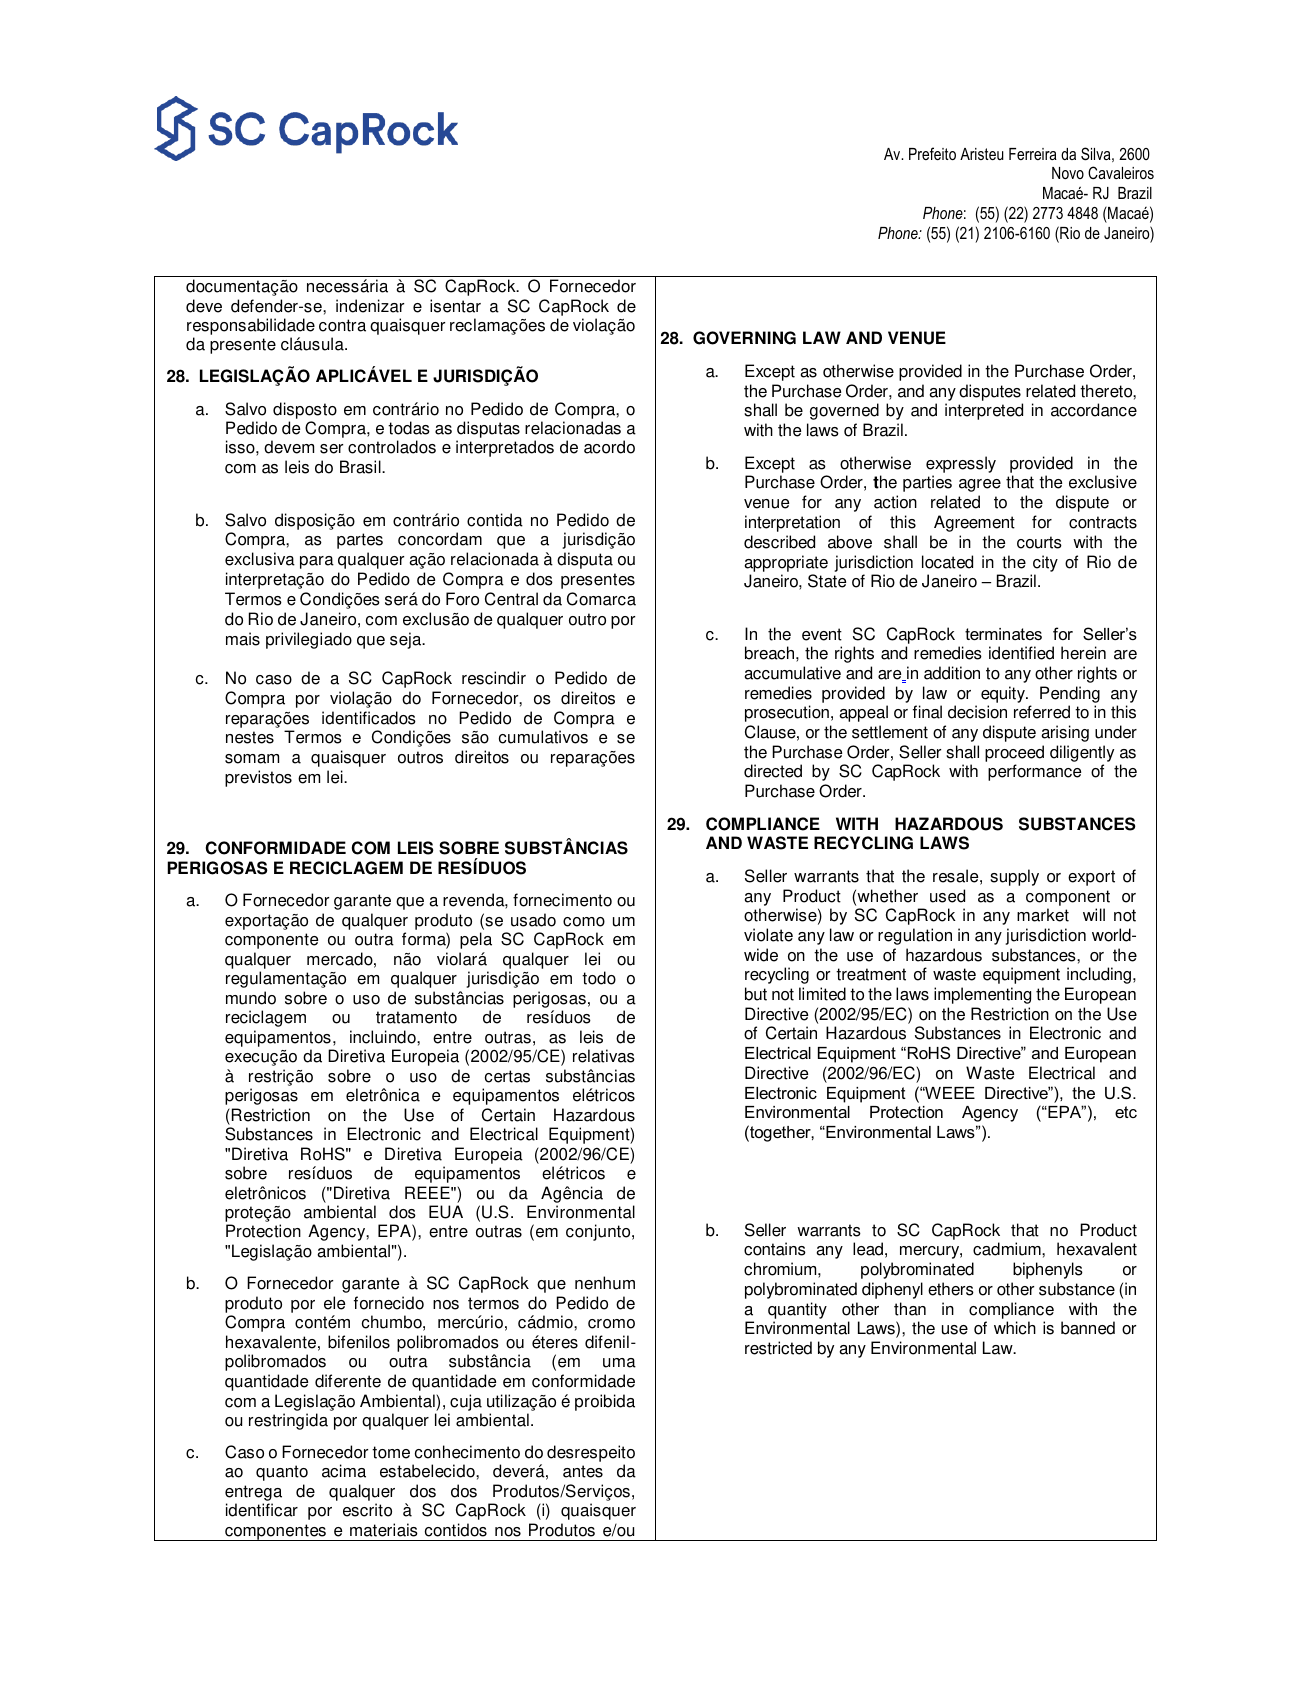 The image size is (1311, 1696). Describe the element at coordinates (756, 994) in the screenshot. I see `but` at that location.
